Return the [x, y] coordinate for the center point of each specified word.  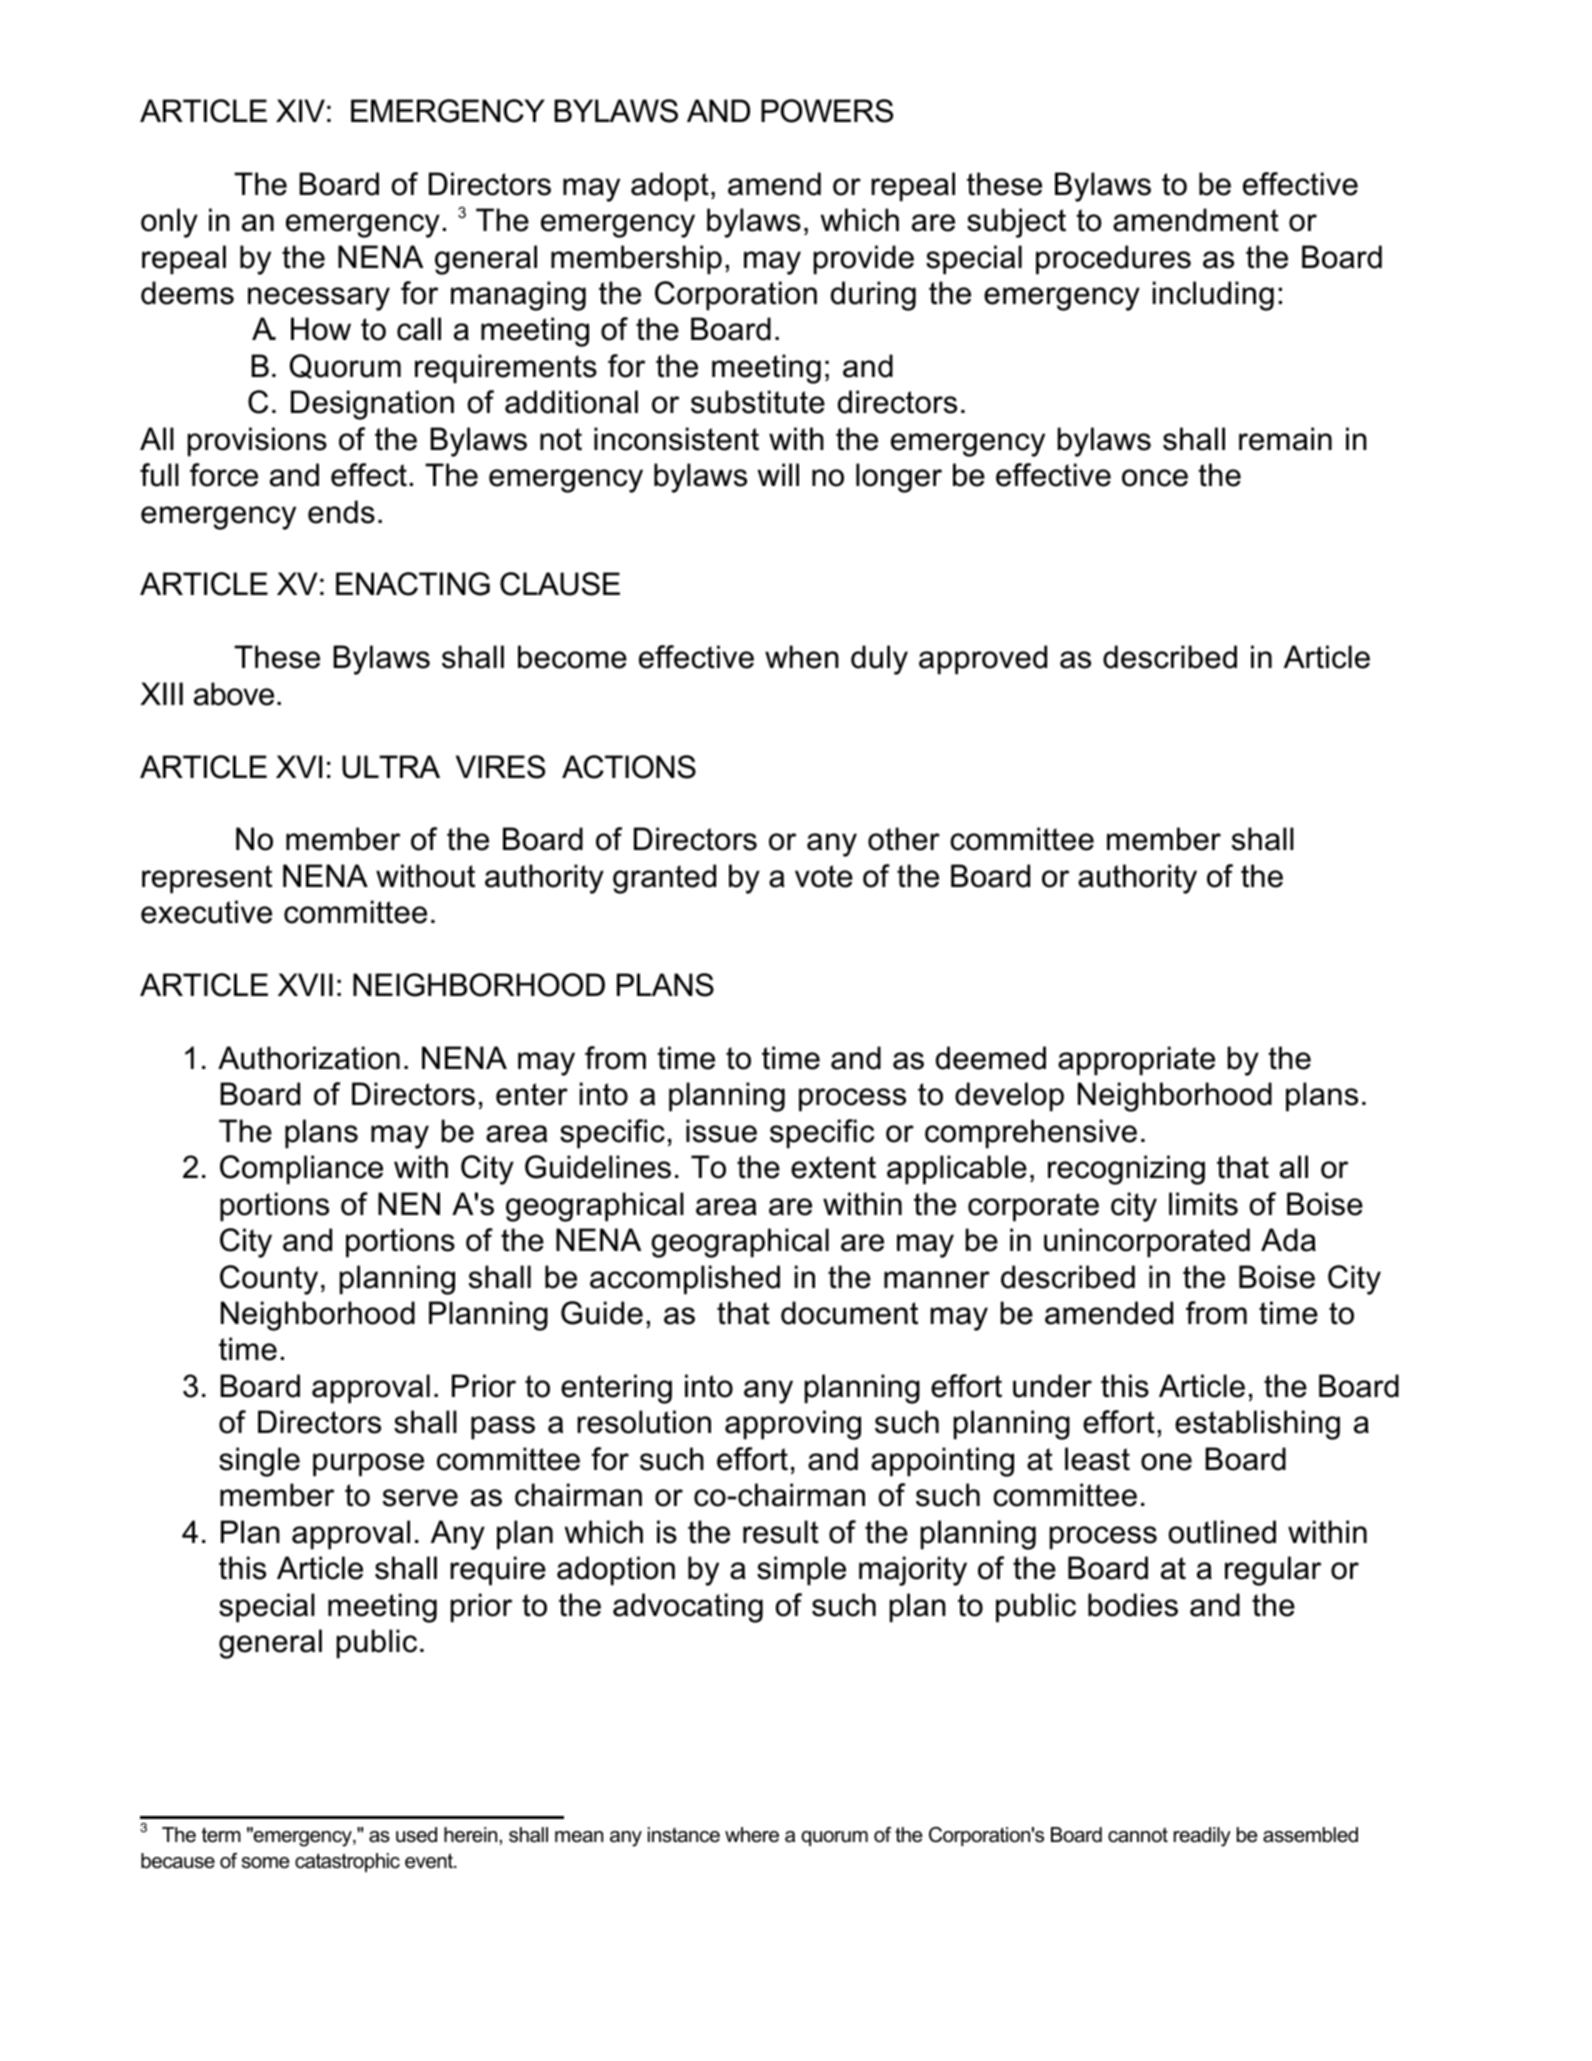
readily [1202, 1837]
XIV [300, 110]
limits [1203, 1204]
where [752, 1835]
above [234, 694]
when [802, 657]
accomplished [685, 1280]
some [266, 1863]
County [269, 1280]
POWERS [827, 111]
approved [983, 660]
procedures [1113, 260]
